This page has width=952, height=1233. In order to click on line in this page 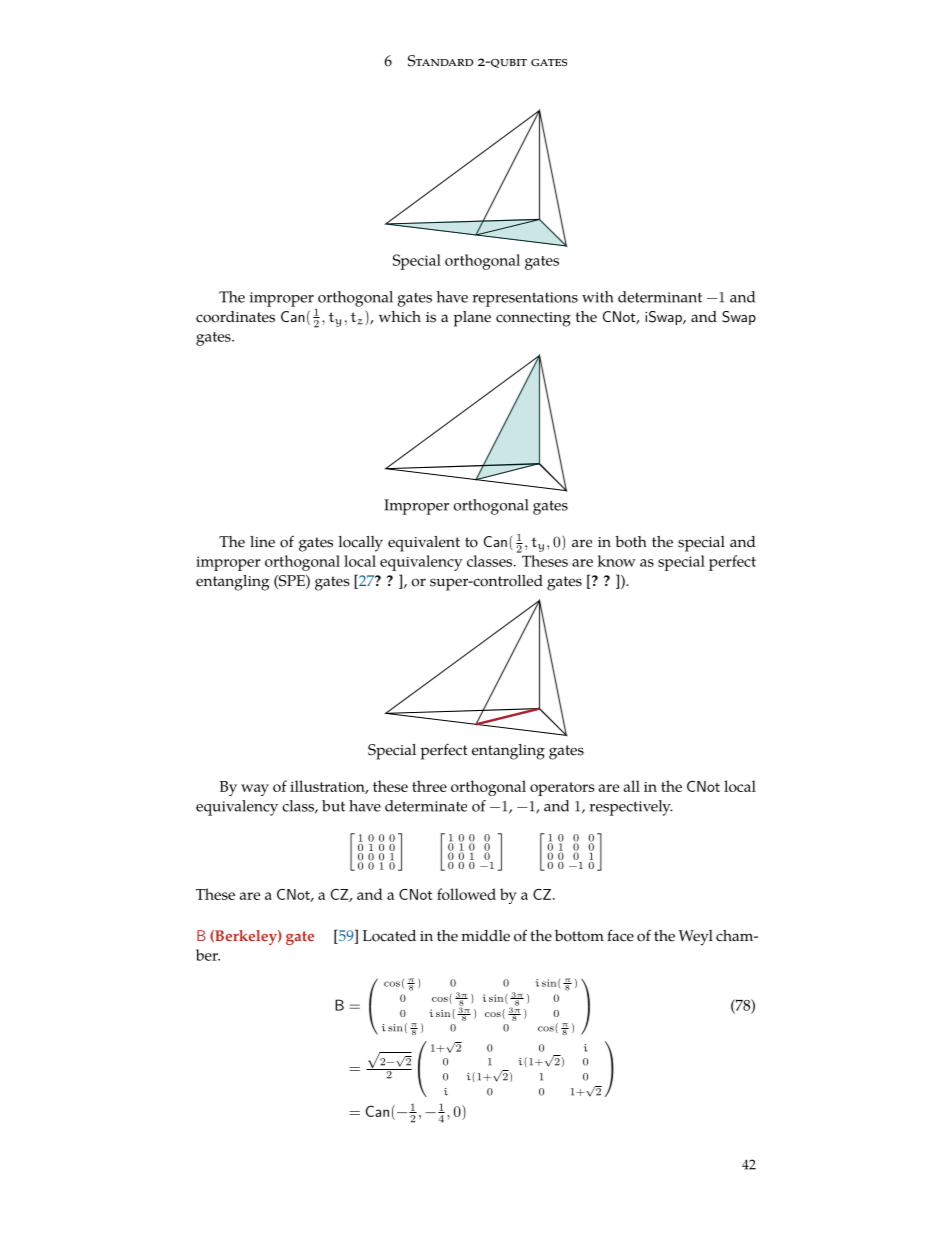, I will do `click(262, 542)`.
